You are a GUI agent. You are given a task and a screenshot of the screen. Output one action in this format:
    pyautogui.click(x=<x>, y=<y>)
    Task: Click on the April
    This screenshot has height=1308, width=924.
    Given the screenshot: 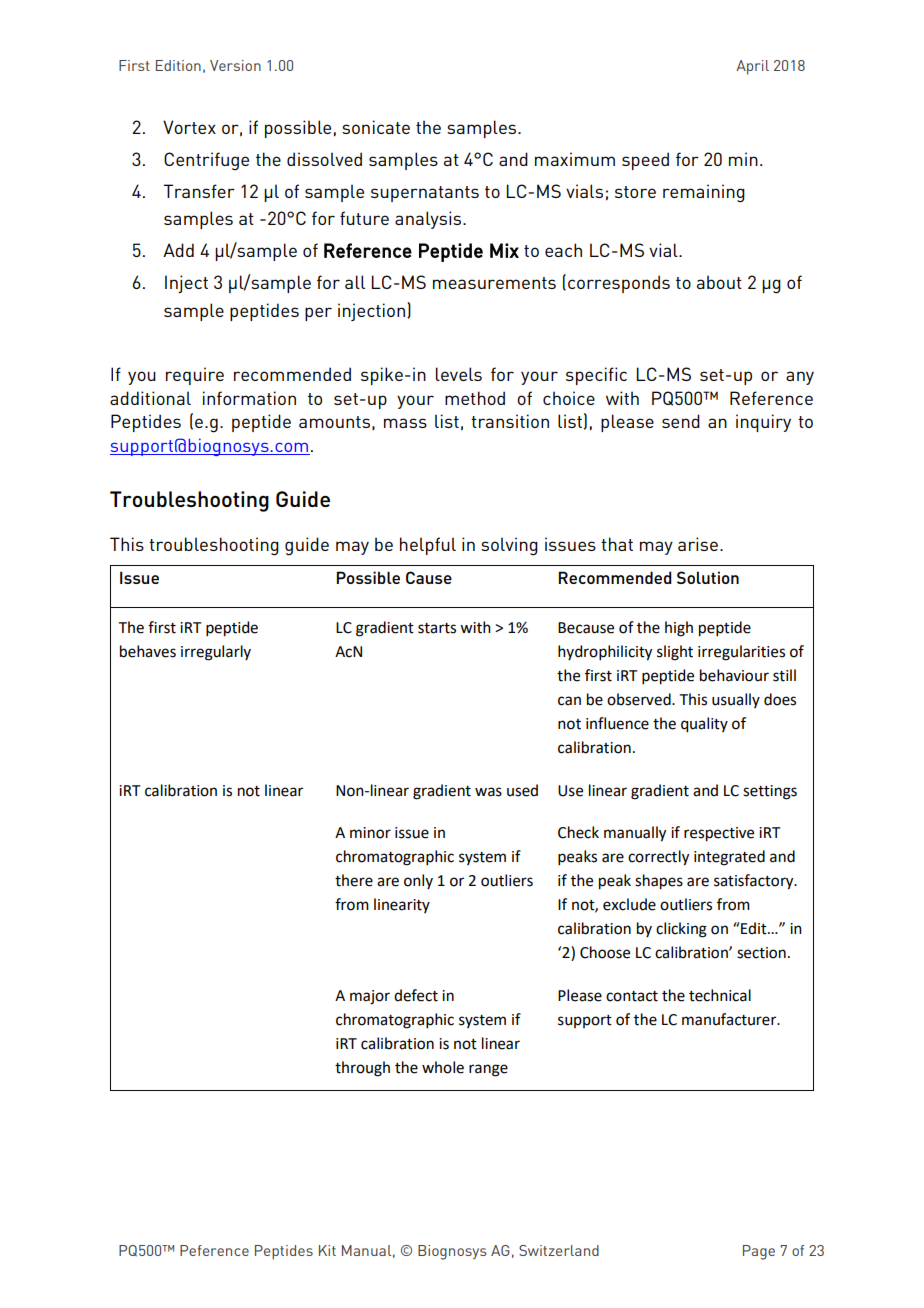 What is the action you would take?
    pyautogui.click(x=752, y=67)
